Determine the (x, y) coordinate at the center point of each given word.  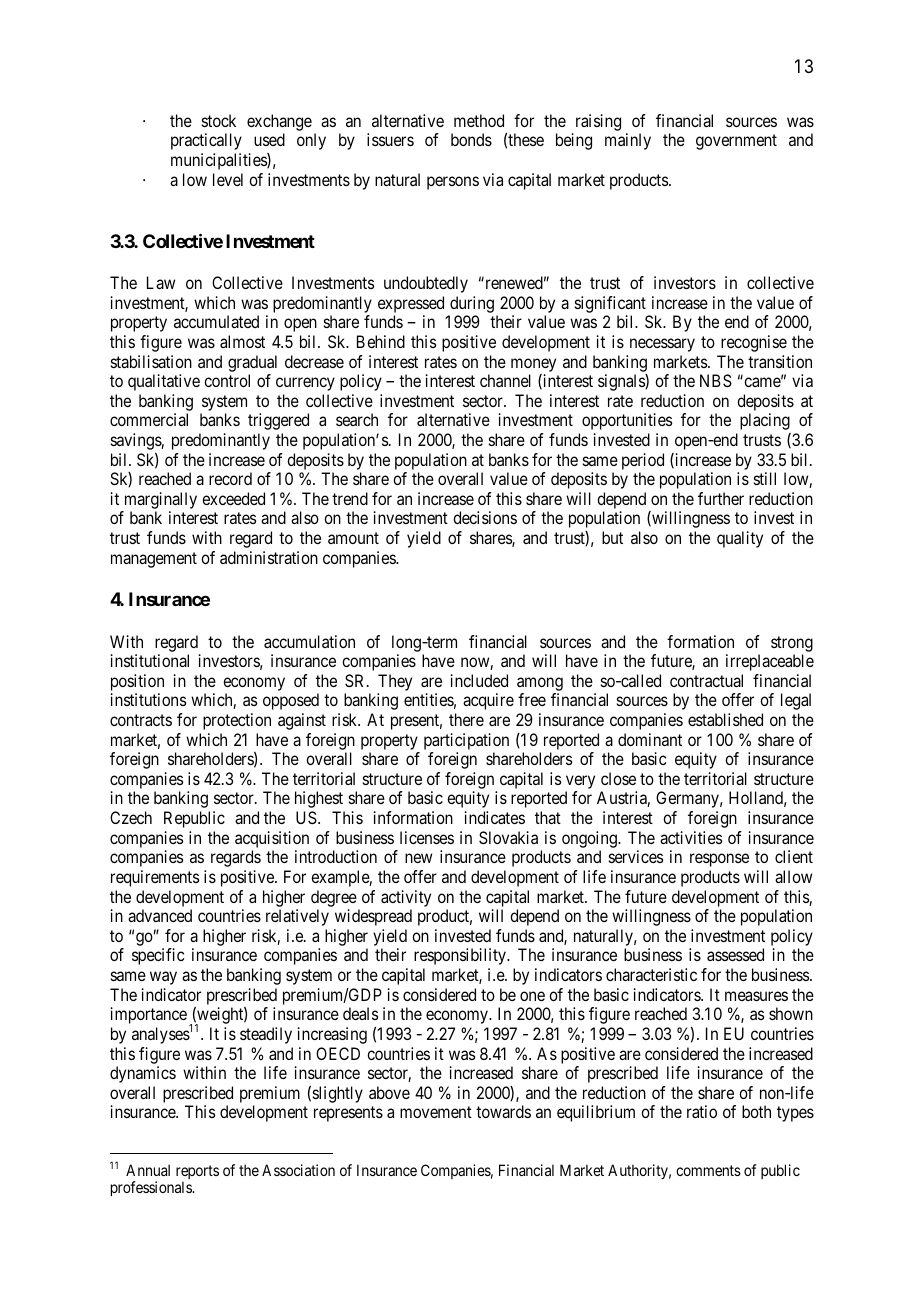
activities (691, 837)
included (479, 680)
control (227, 380)
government (736, 142)
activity (406, 898)
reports (197, 1173)
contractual (706, 680)
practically (206, 141)
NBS (716, 380)
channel (505, 380)
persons (453, 183)
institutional (150, 660)
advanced (160, 915)
